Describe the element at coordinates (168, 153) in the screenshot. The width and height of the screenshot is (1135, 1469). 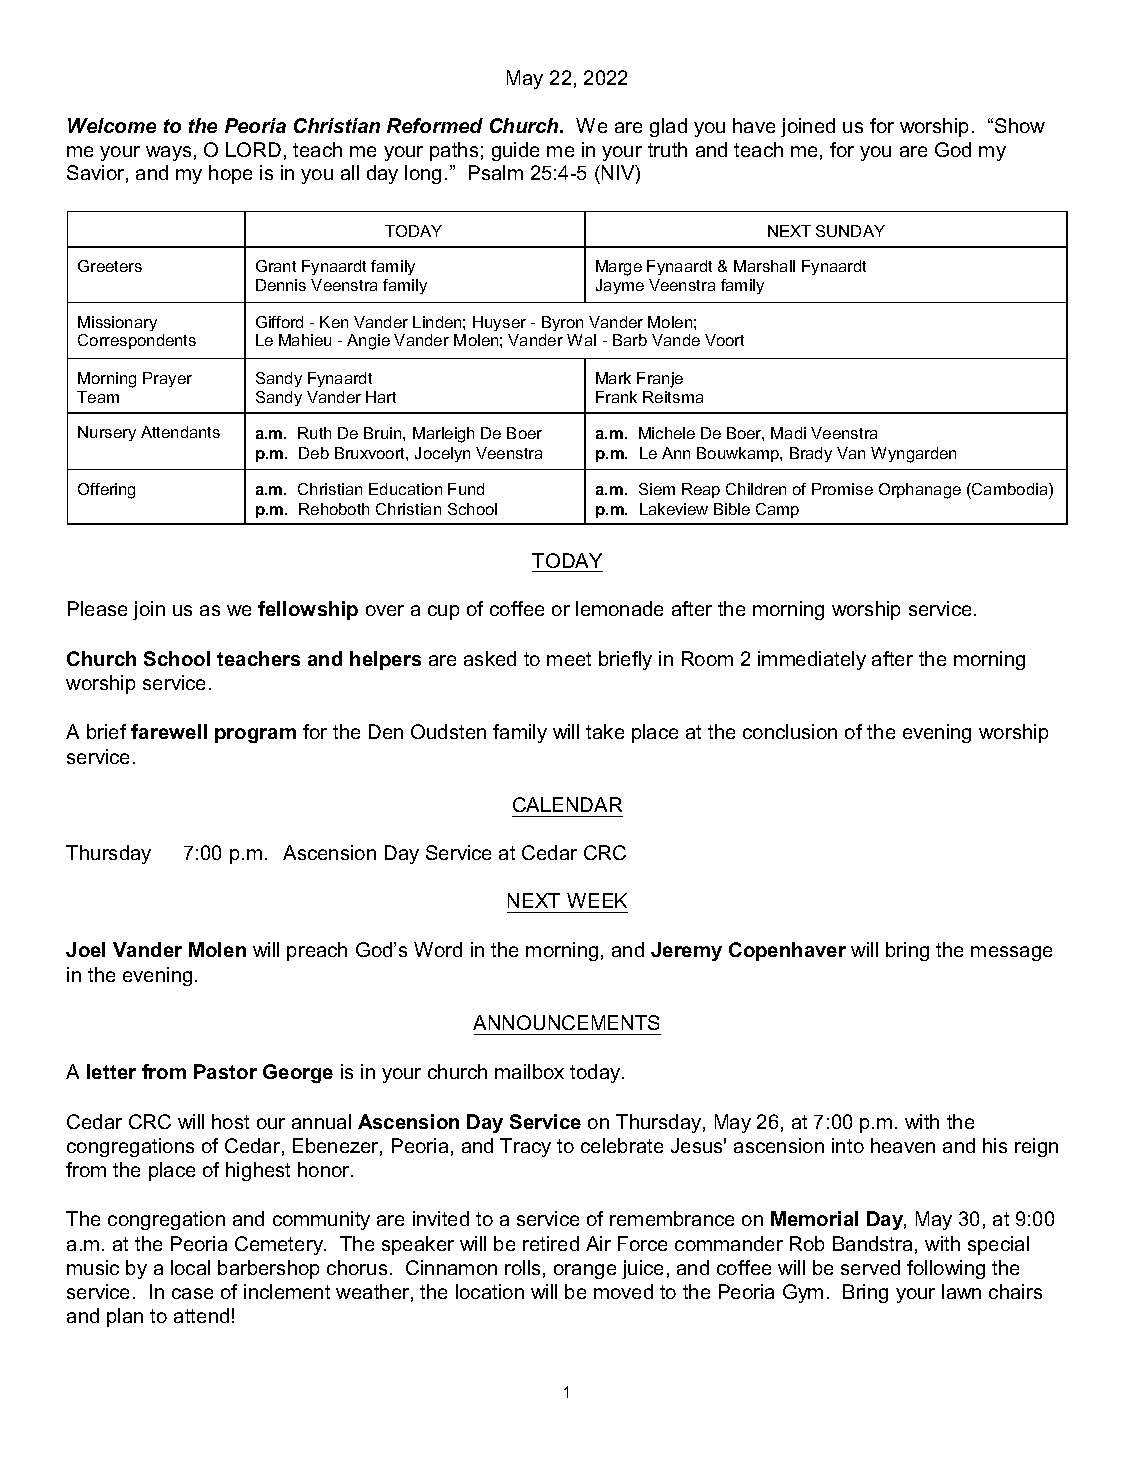
I see `ways` at that location.
